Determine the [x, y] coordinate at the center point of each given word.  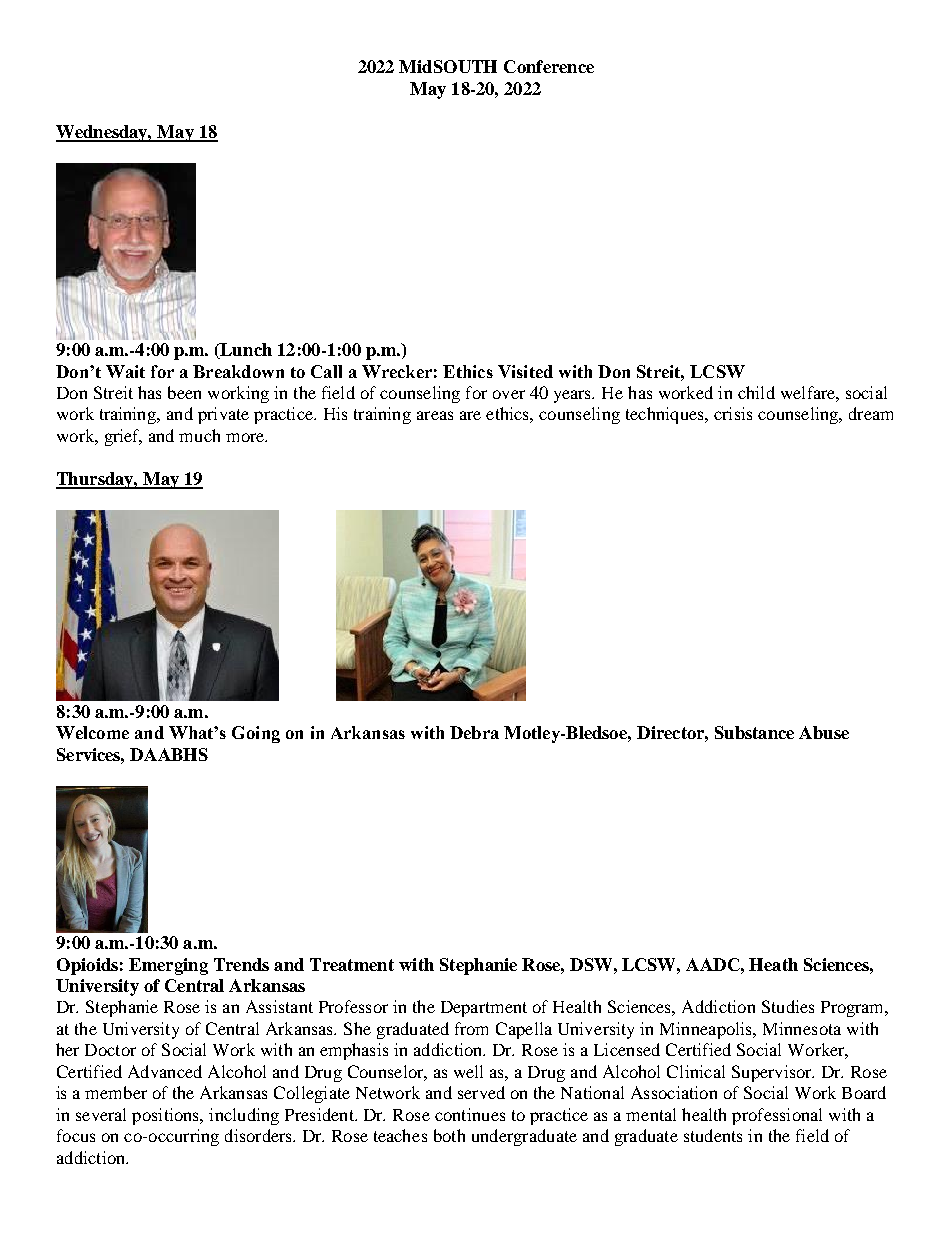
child [756, 392]
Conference [549, 66]
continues [470, 1114]
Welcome [92, 732]
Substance [754, 732]
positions [167, 1116]
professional [777, 1116]
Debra [474, 732]
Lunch [245, 351]
